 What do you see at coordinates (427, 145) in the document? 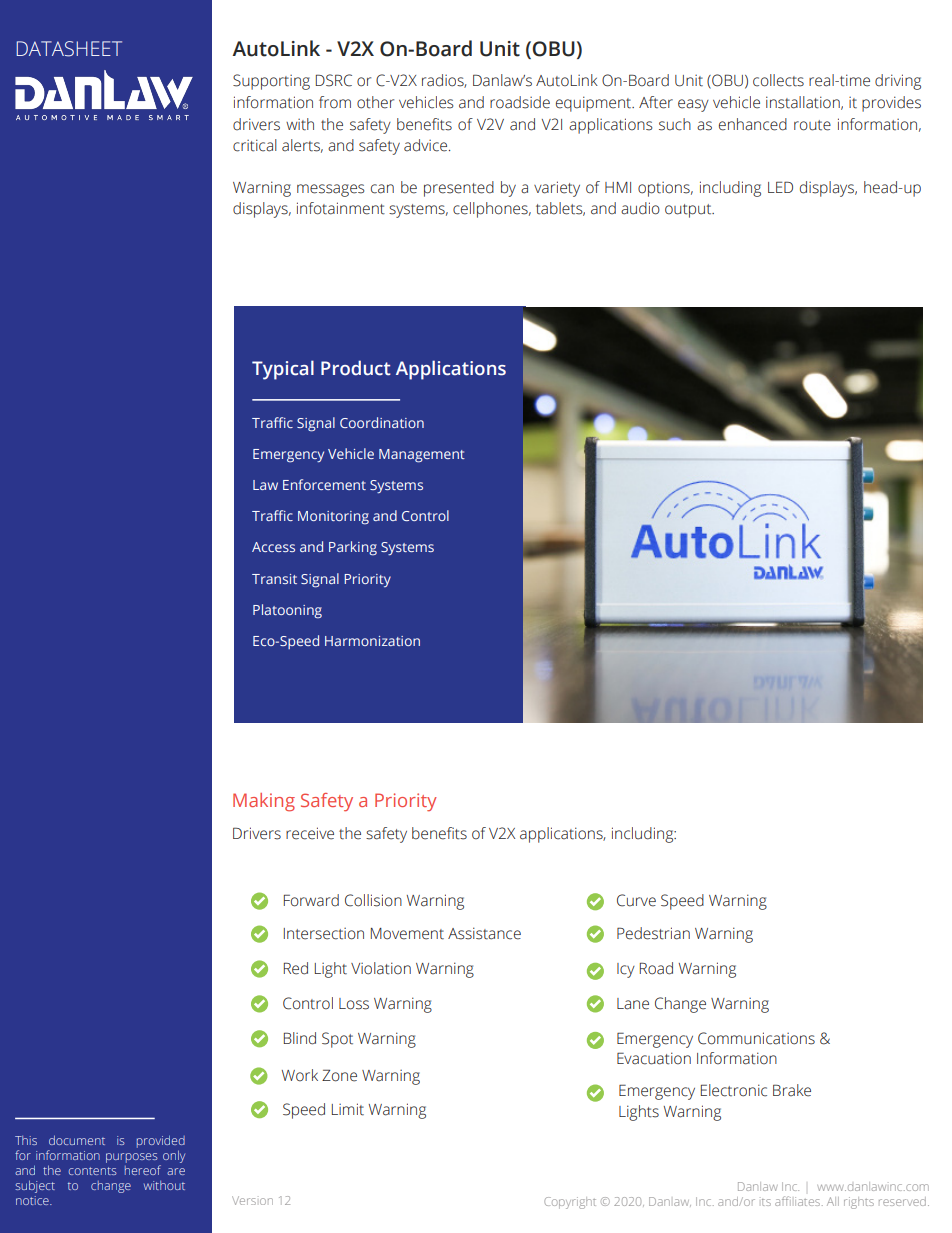
I see `advice` at bounding box center [427, 145].
